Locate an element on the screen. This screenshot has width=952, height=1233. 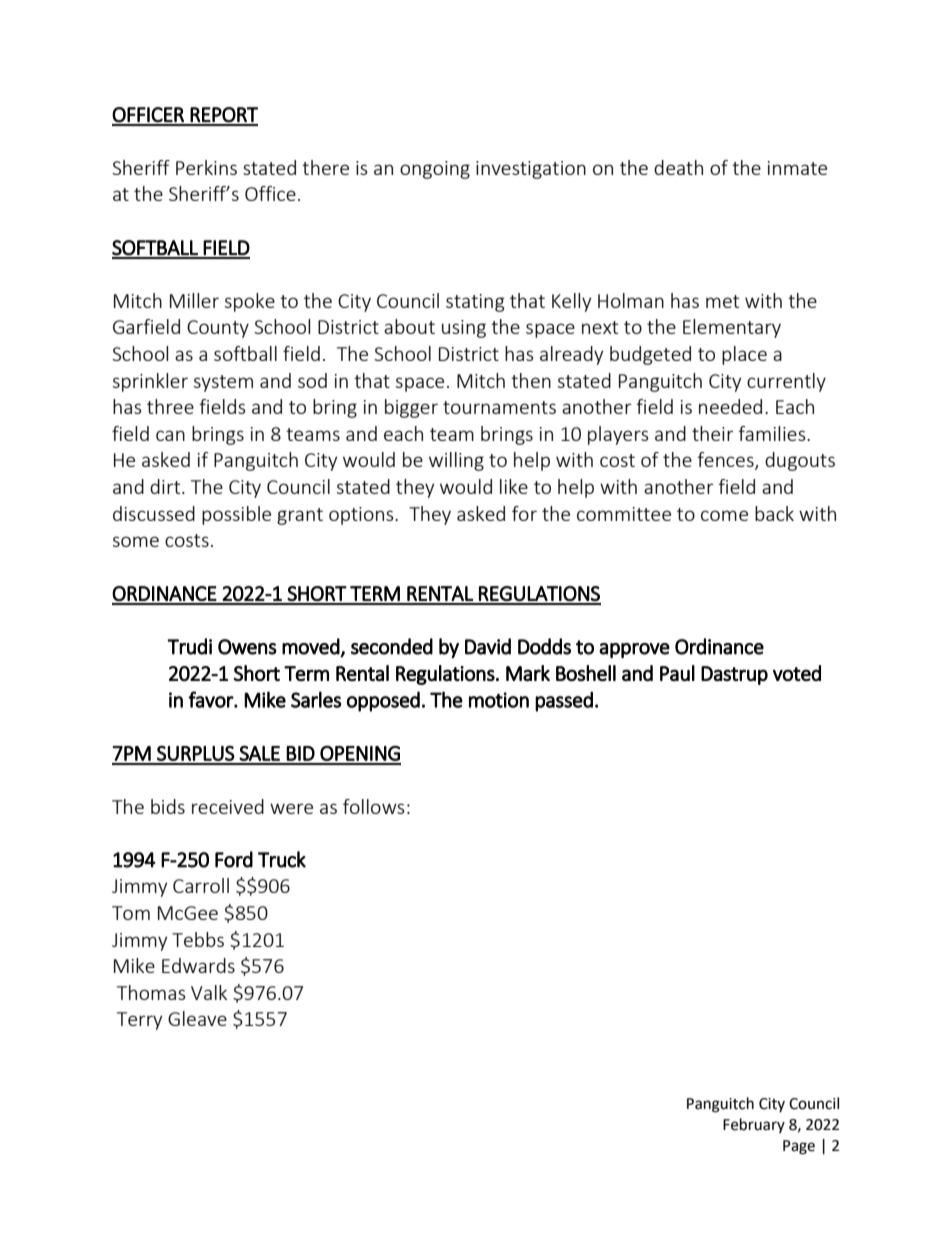
death is located at coordinates (678, 167).
